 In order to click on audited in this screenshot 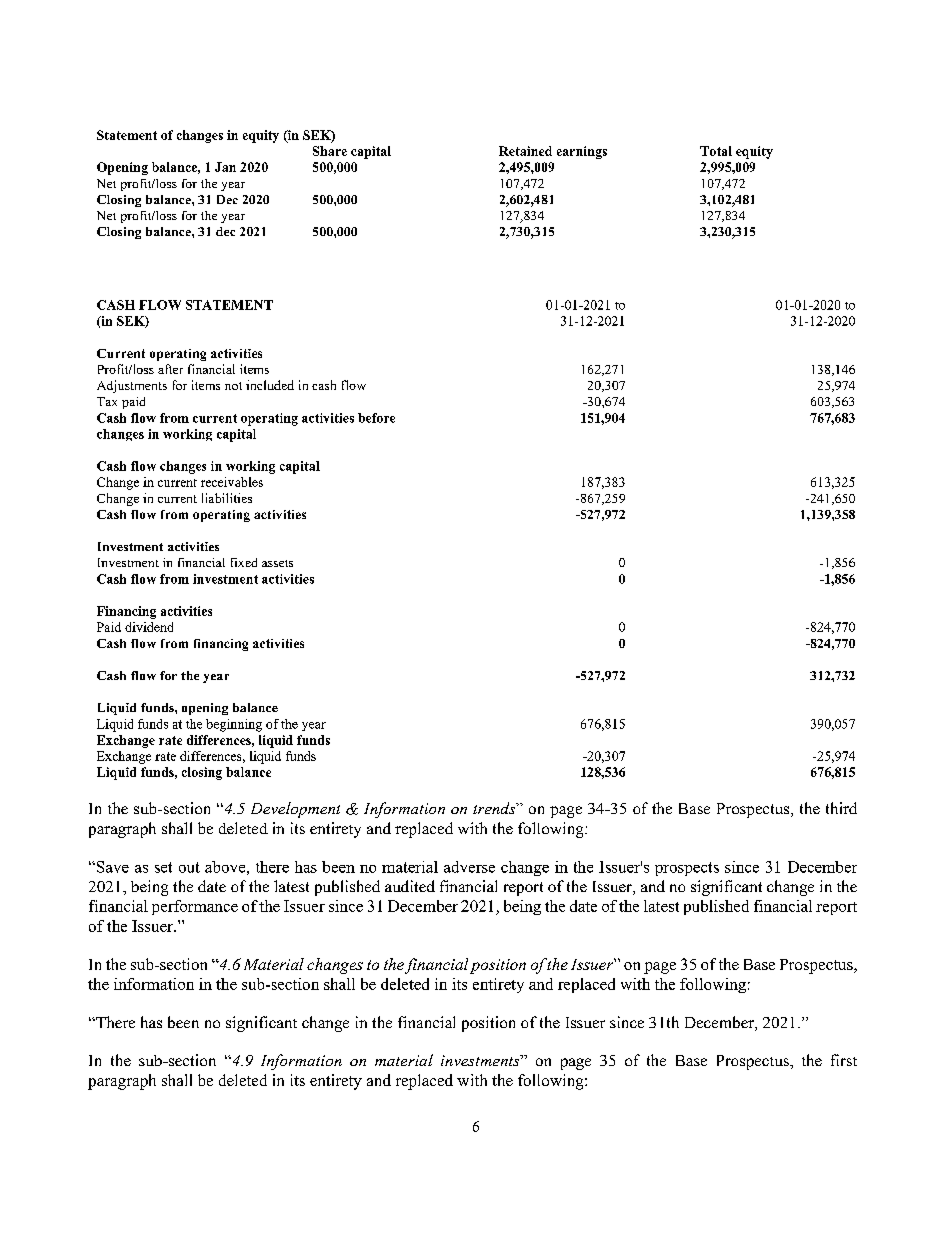, I will do `click(410, 886)`.
